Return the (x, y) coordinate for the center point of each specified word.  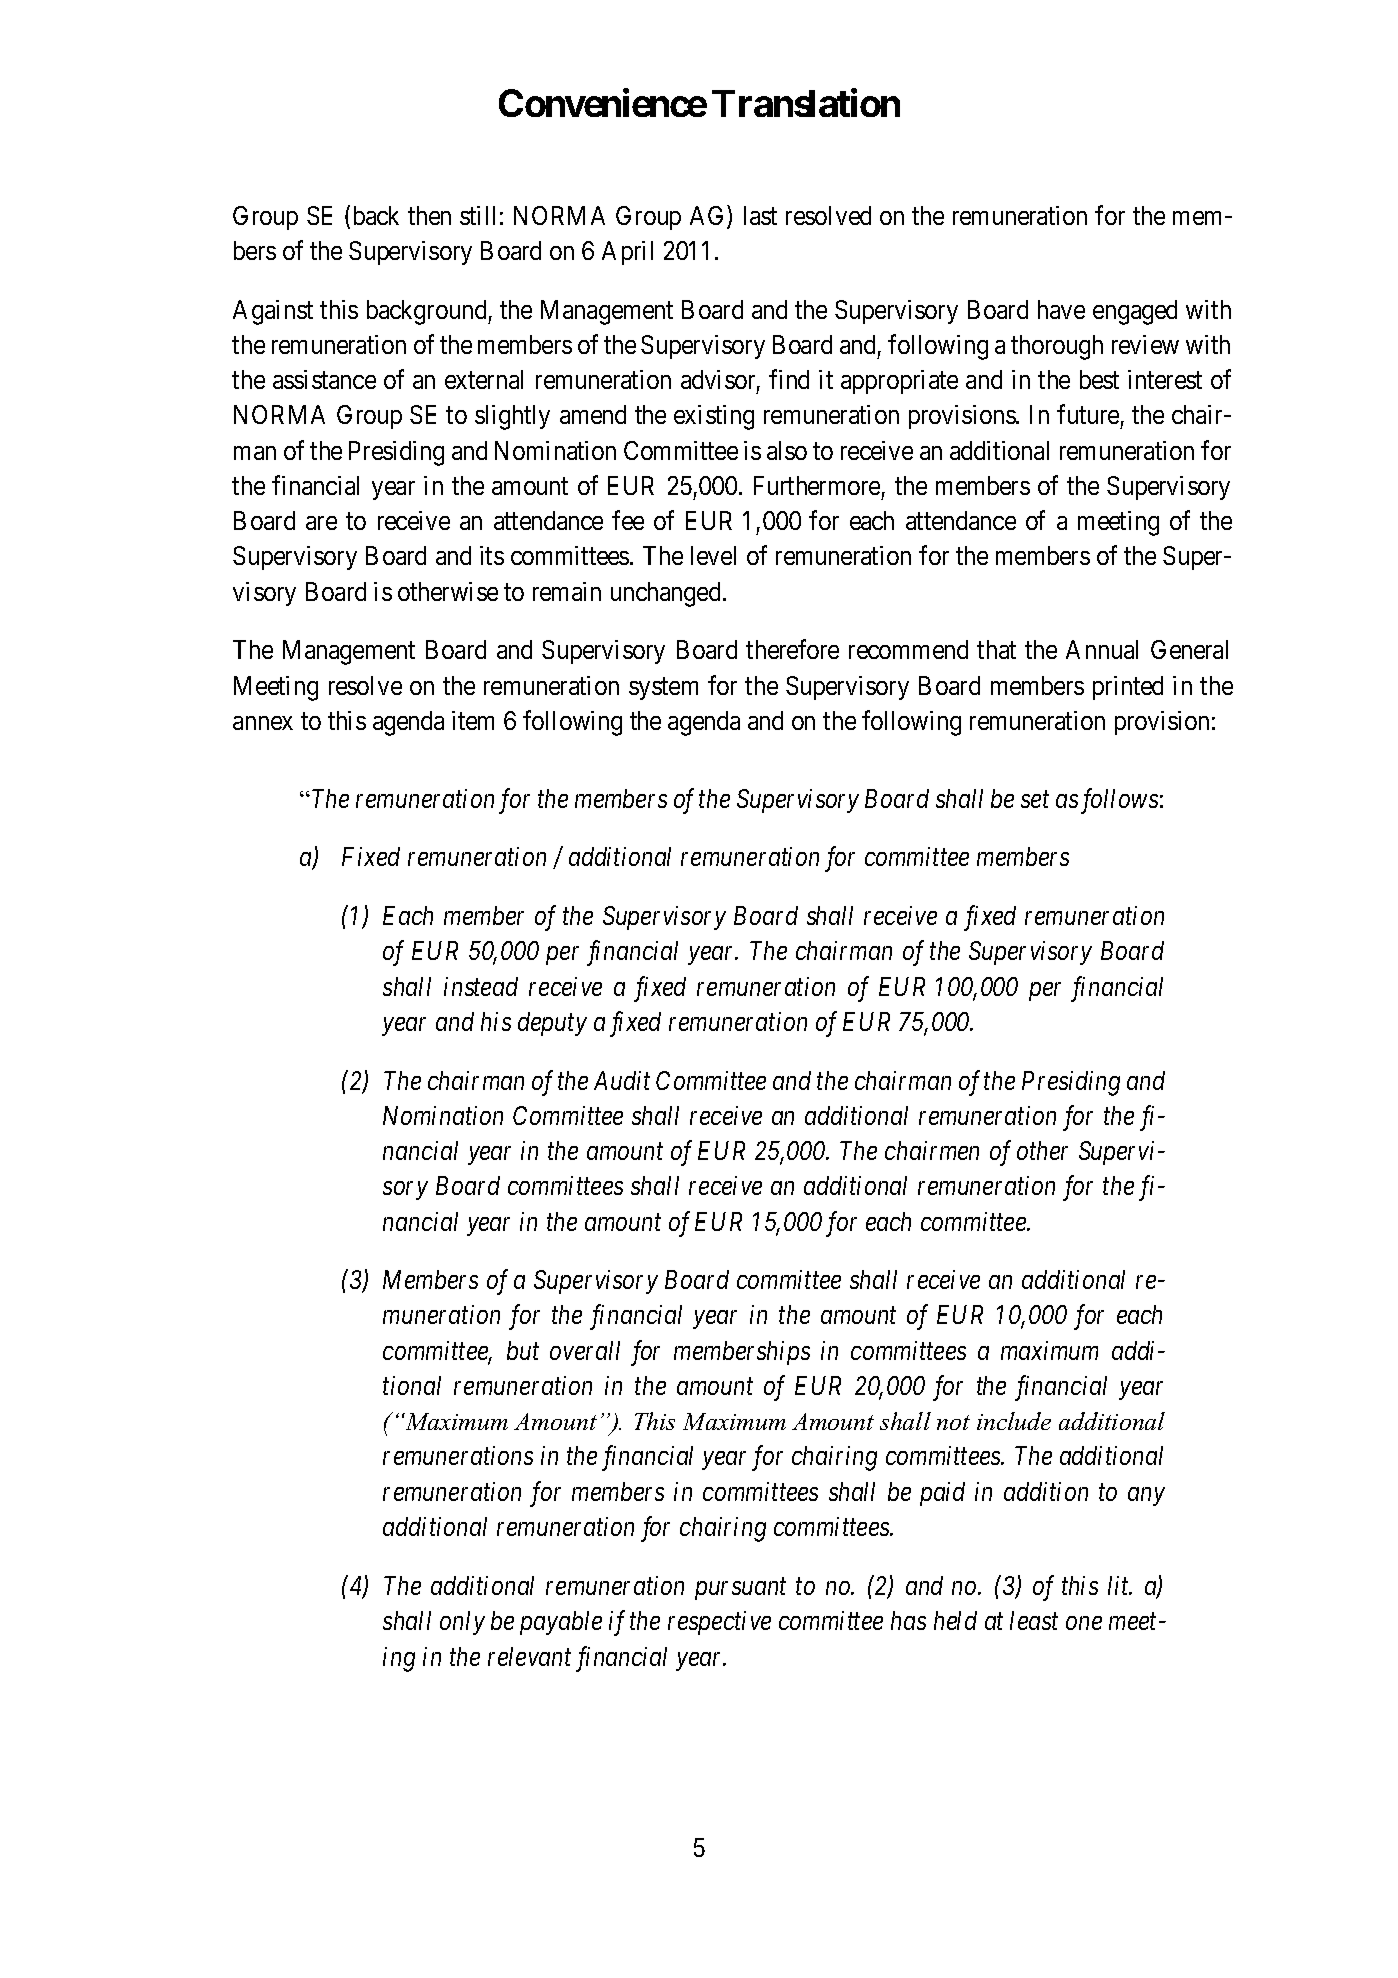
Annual (1102, 649)
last (760, 215)
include (1014, 1421)
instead (481, 986)
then (429, 215)
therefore (792, 649)
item (473, 720)
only (462, 1623)
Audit (622, 1080)
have (1061, 309)
